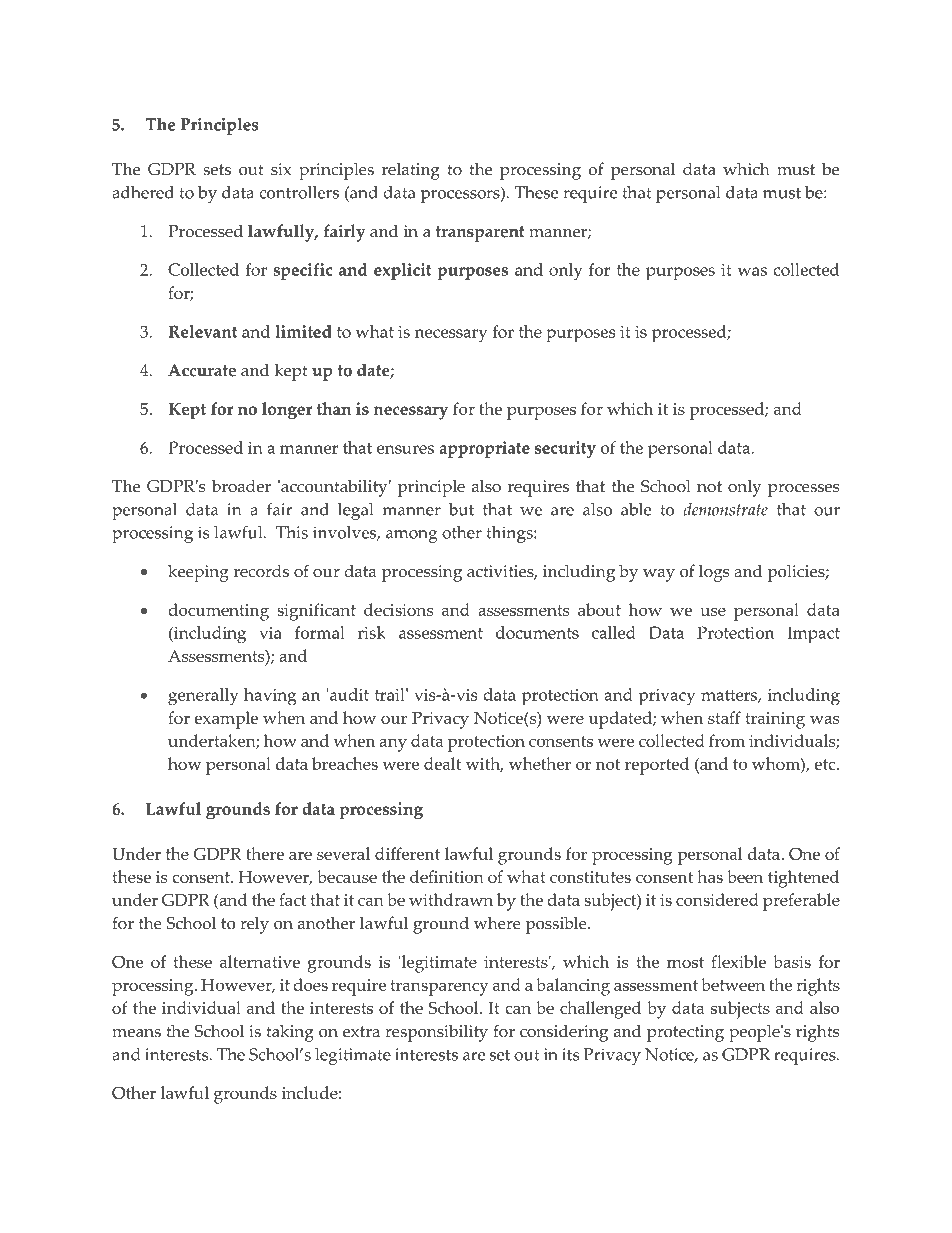  Describe the element at coordinates (218, 612) in the screenshot. I see `documenting` at that location.
